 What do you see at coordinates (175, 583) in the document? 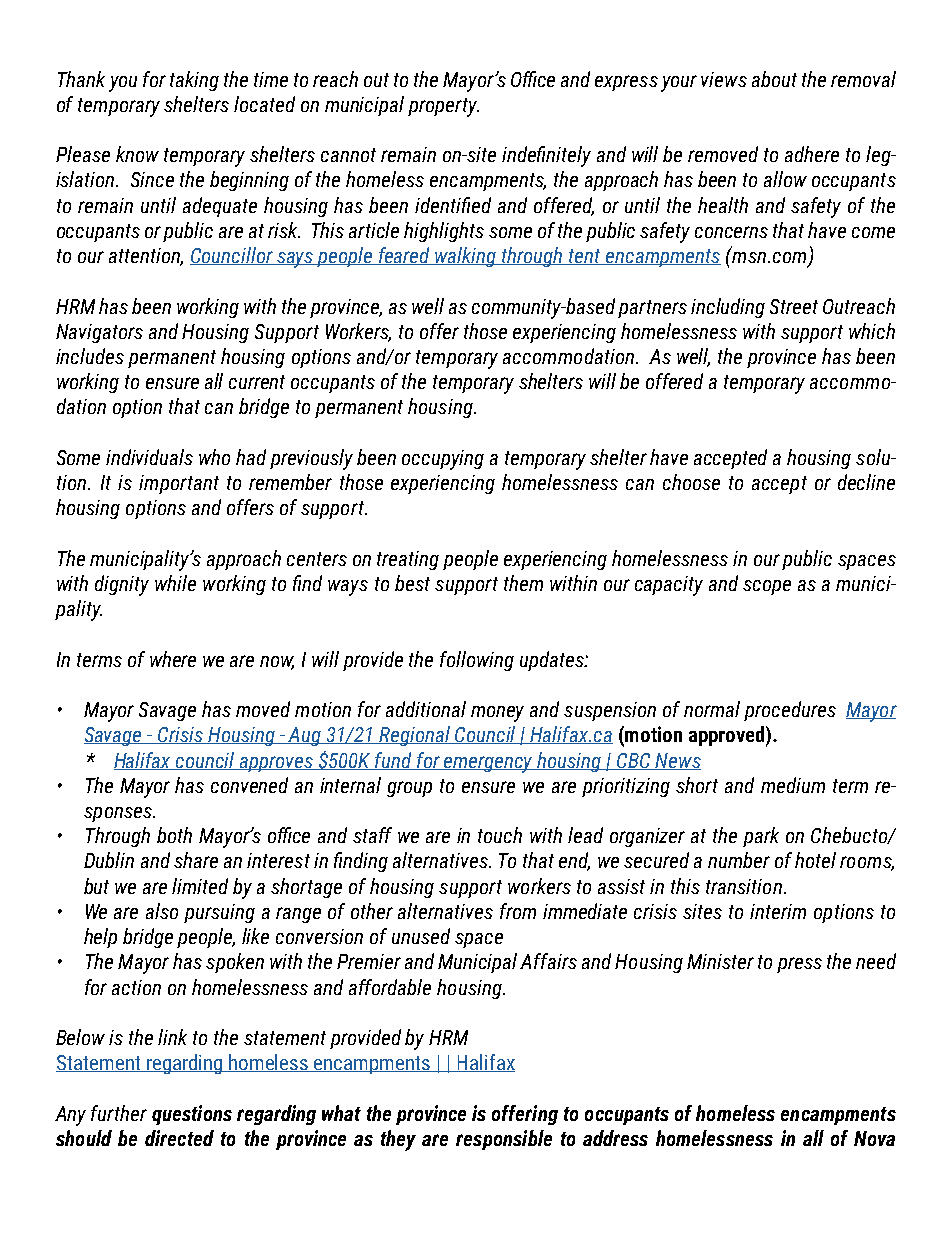
I see `while` at bounding box center [175, 583].
